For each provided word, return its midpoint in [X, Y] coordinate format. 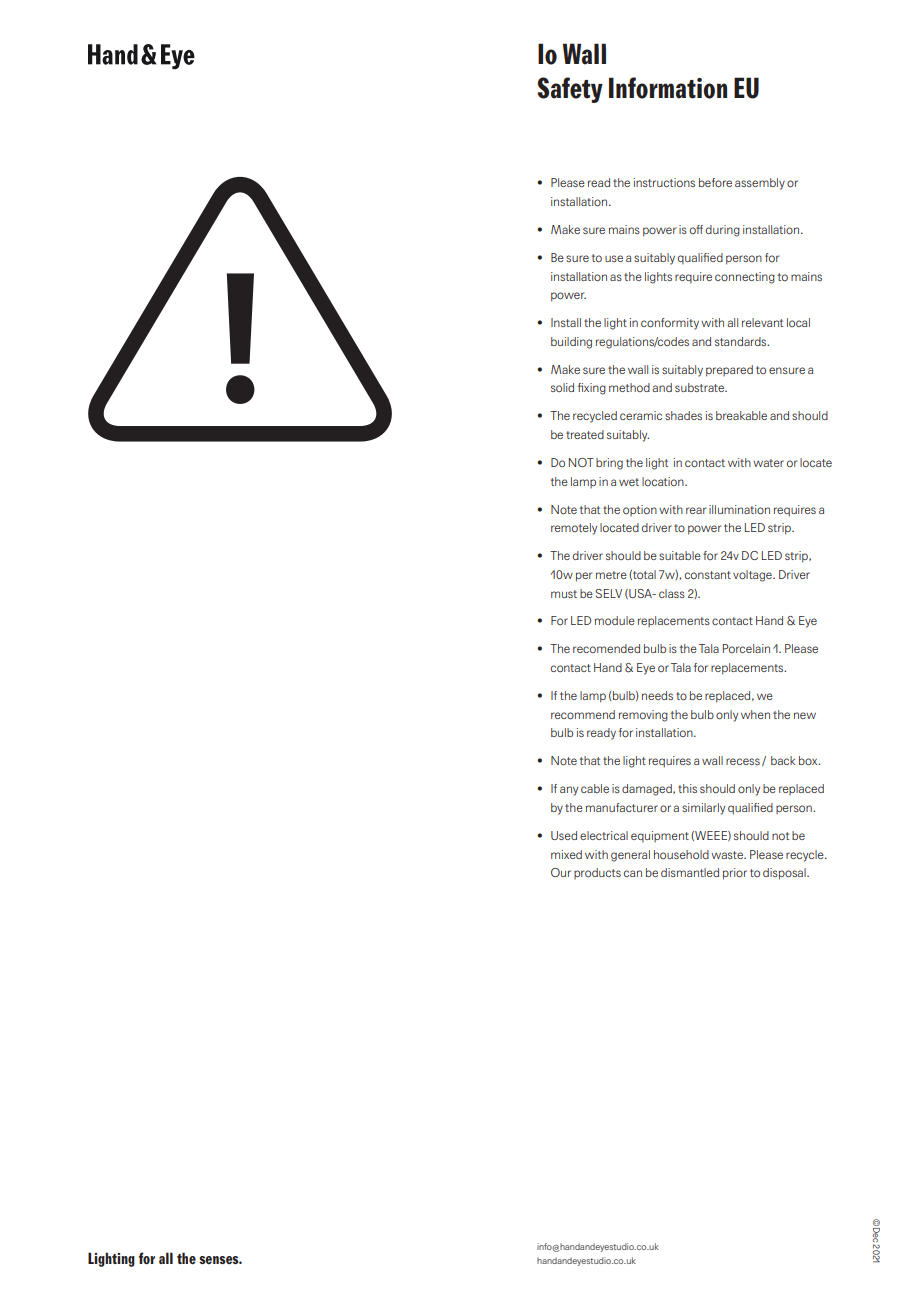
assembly [760, 184]
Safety [570, 90]
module [615, 620]
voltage [753, 576]
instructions [664, 182]
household [681, 854]
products [597, 873]
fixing [592, 389]
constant [708, 575]
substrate [700, 387]
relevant [762, 322]
